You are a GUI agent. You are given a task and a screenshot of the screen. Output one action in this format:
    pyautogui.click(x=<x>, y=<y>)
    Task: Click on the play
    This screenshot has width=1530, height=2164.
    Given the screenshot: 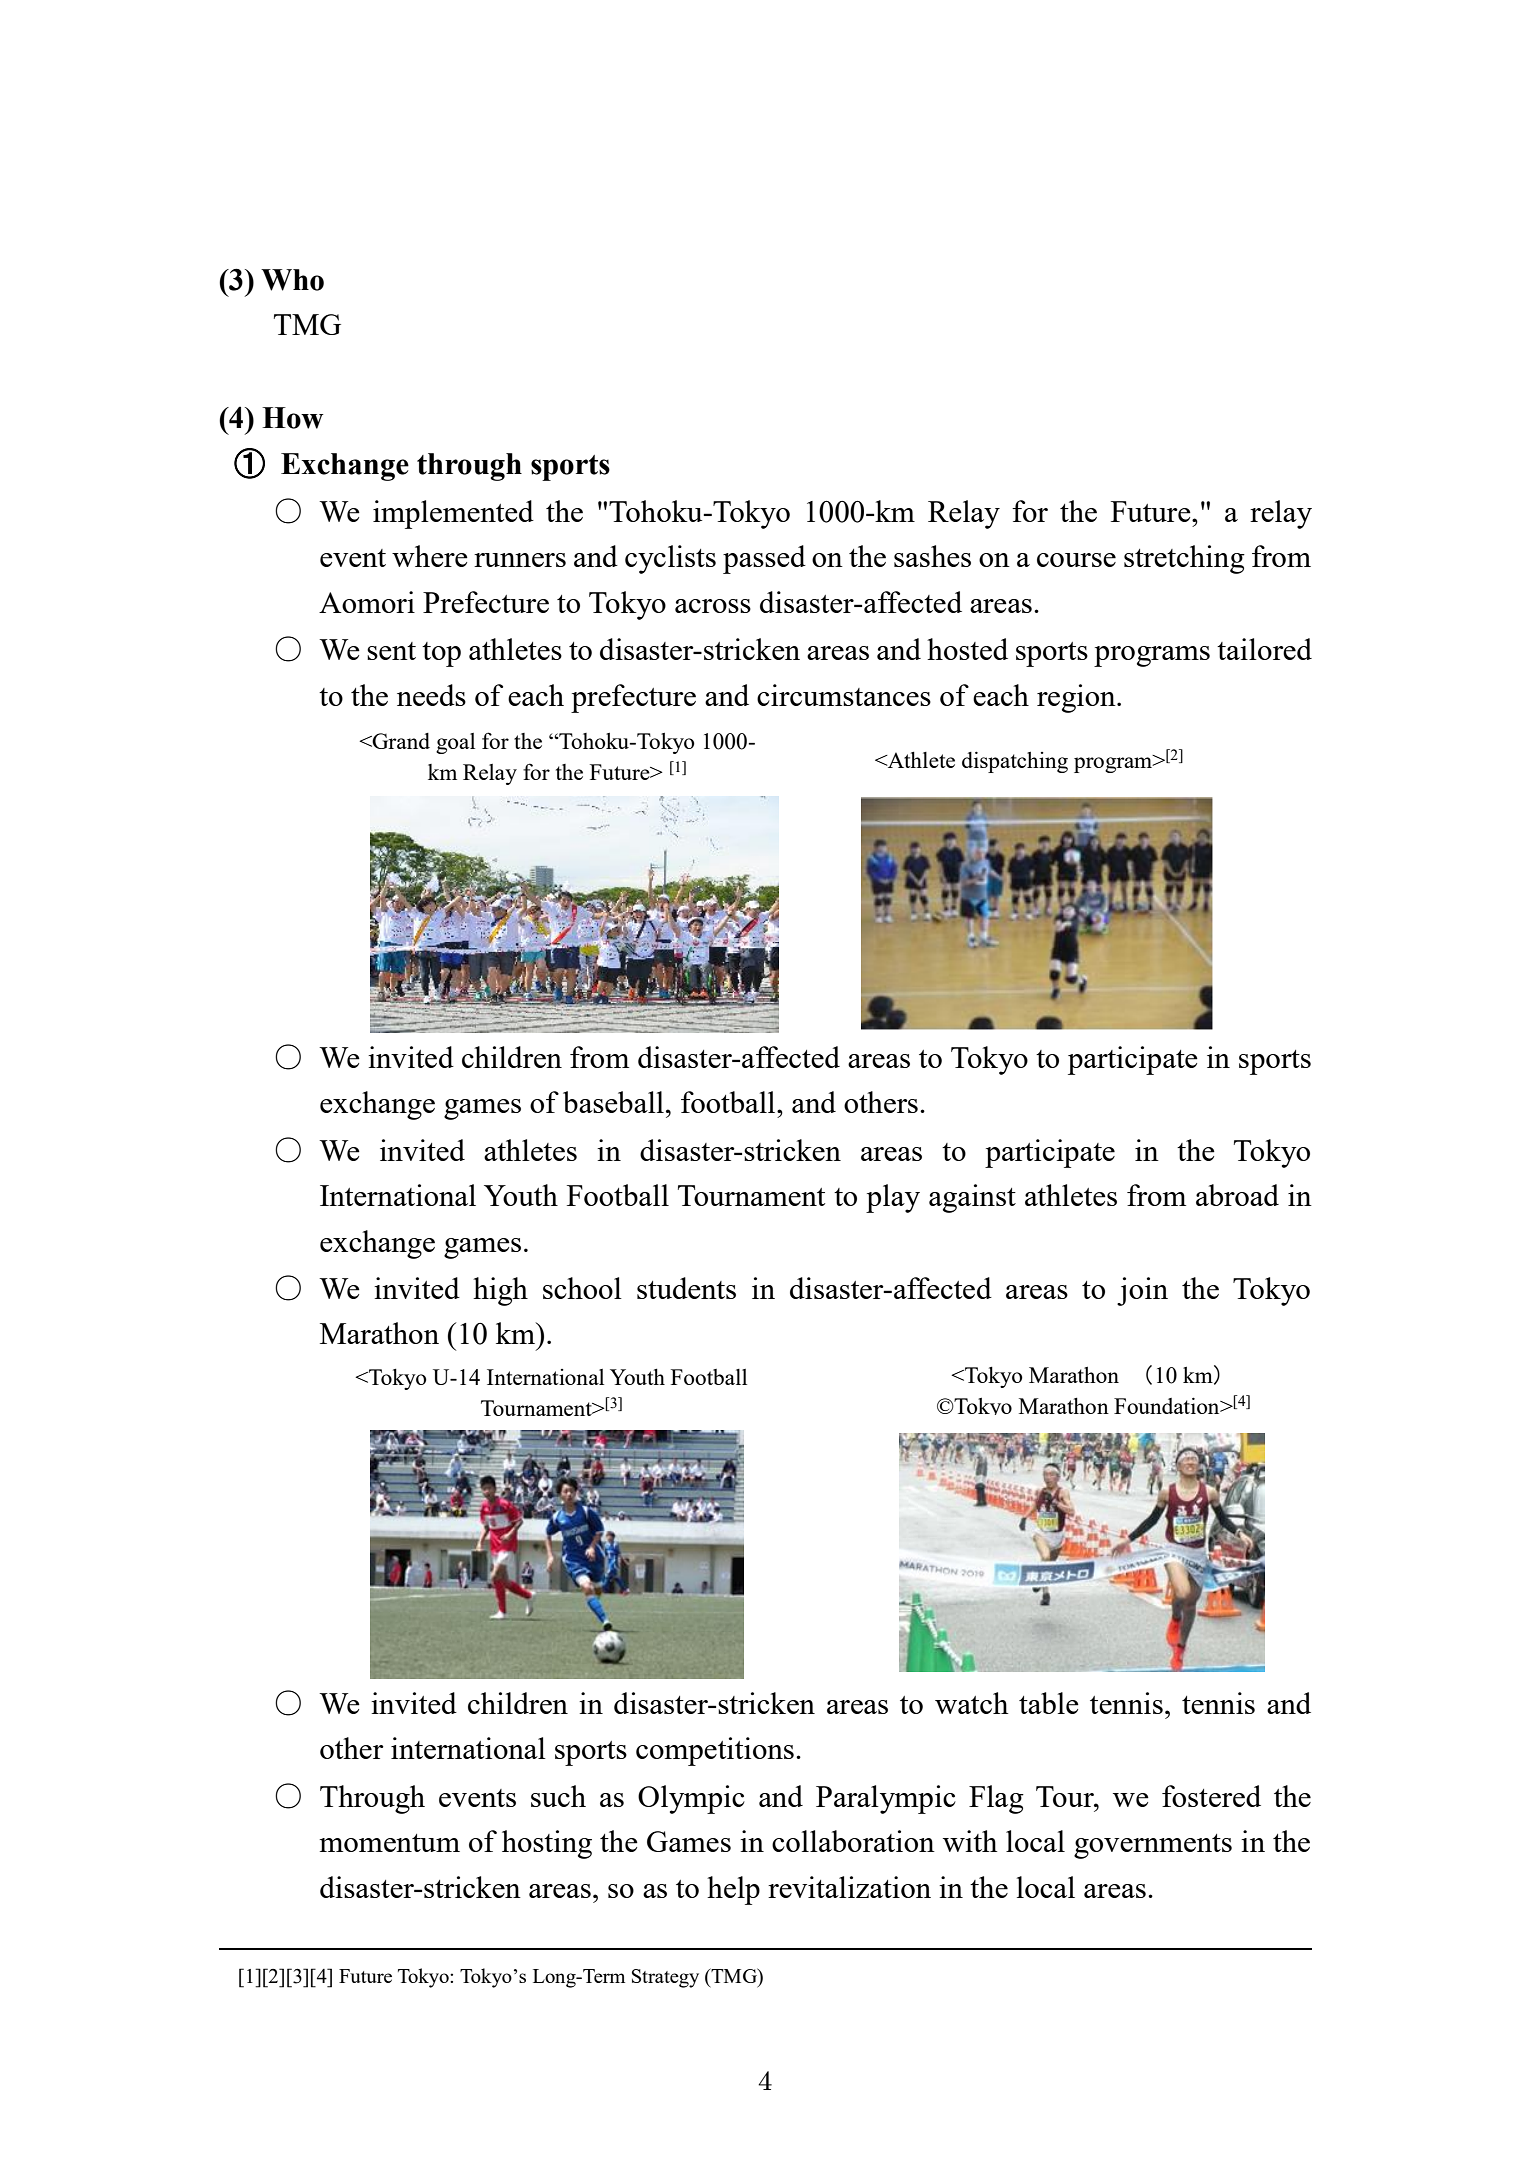 What is the action you would take?
    pyautogui.click(x=893, y=1198)
